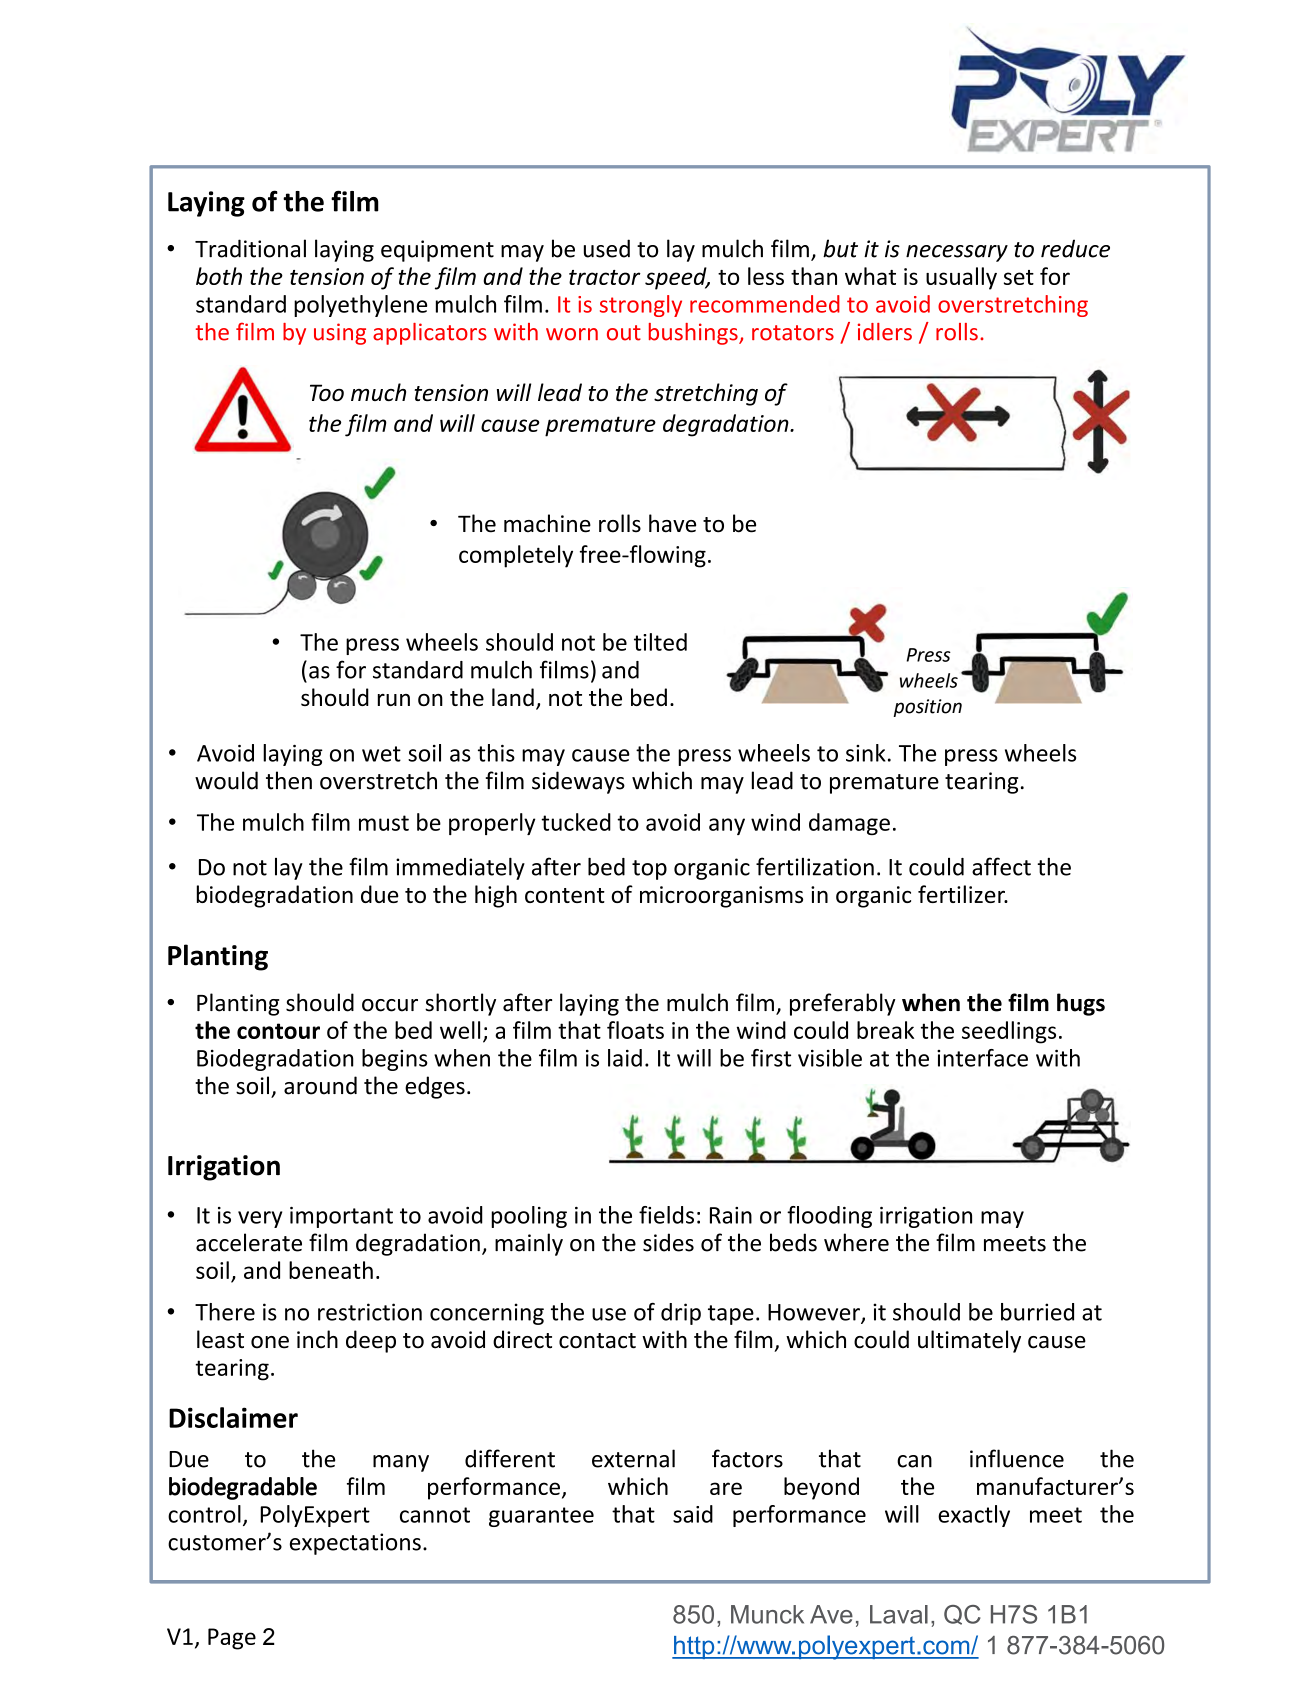 Image resolution: width=1307 pixels, height=1692 pixels. Describe the element at coordinates (961, 278) in the screenshot. I see `usually` at that location.
